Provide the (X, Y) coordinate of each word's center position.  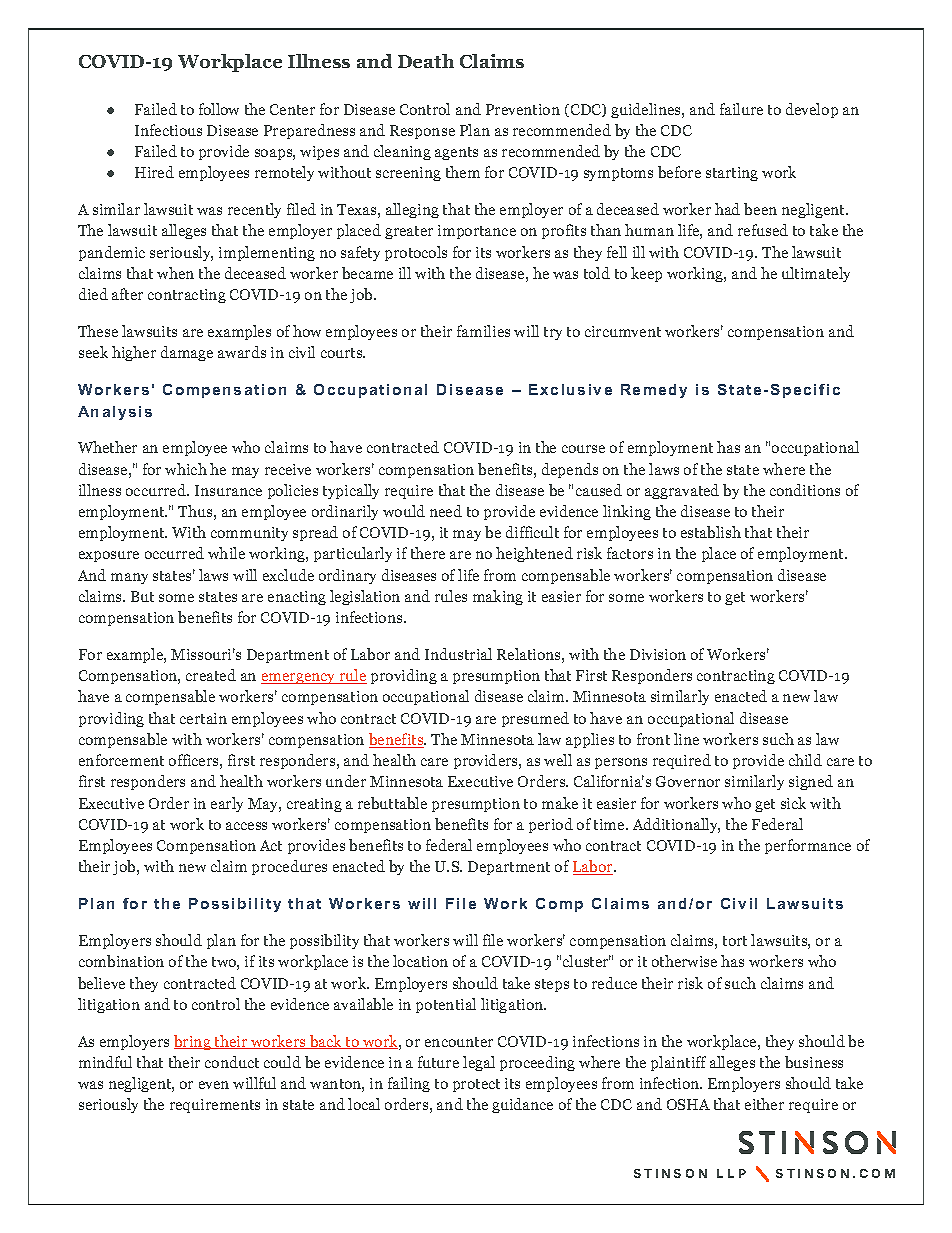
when (175, 273)
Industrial (458, 654)
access (246, 826)
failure (741, 109)
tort (735, 941)
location (420, 961)
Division (658, 654)
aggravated (682, 491)
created (211, 675)
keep (646, 274)
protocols (416, 253)
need (446, 511)
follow (219, 109)
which (186, 469)
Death (426, 61)
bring (193, 1042)
